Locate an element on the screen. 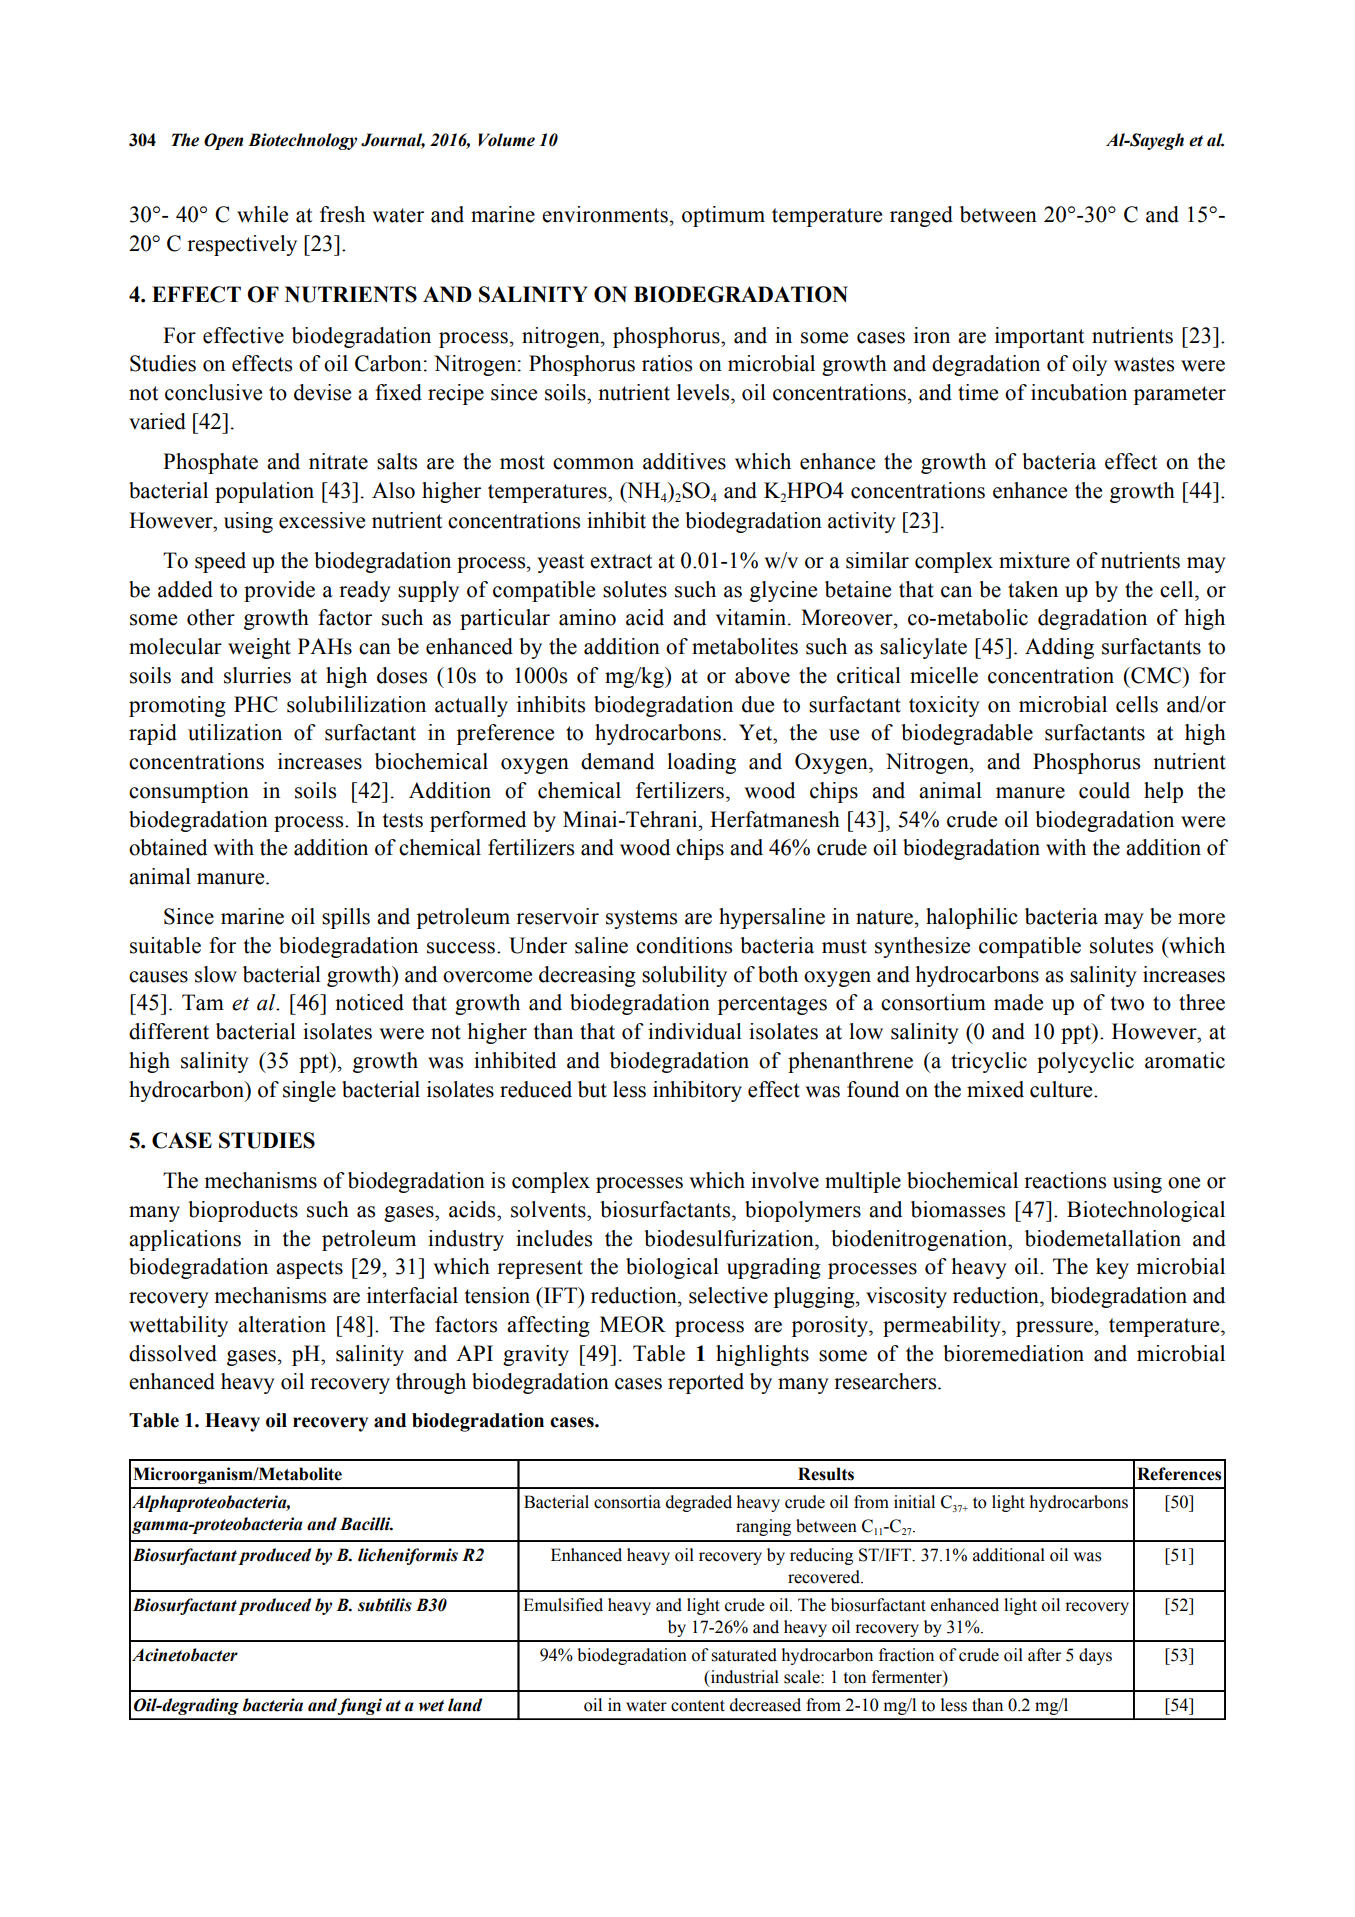 This screenshot has width=1355, height=1917. ranged is located at coordinates (921, 216).
